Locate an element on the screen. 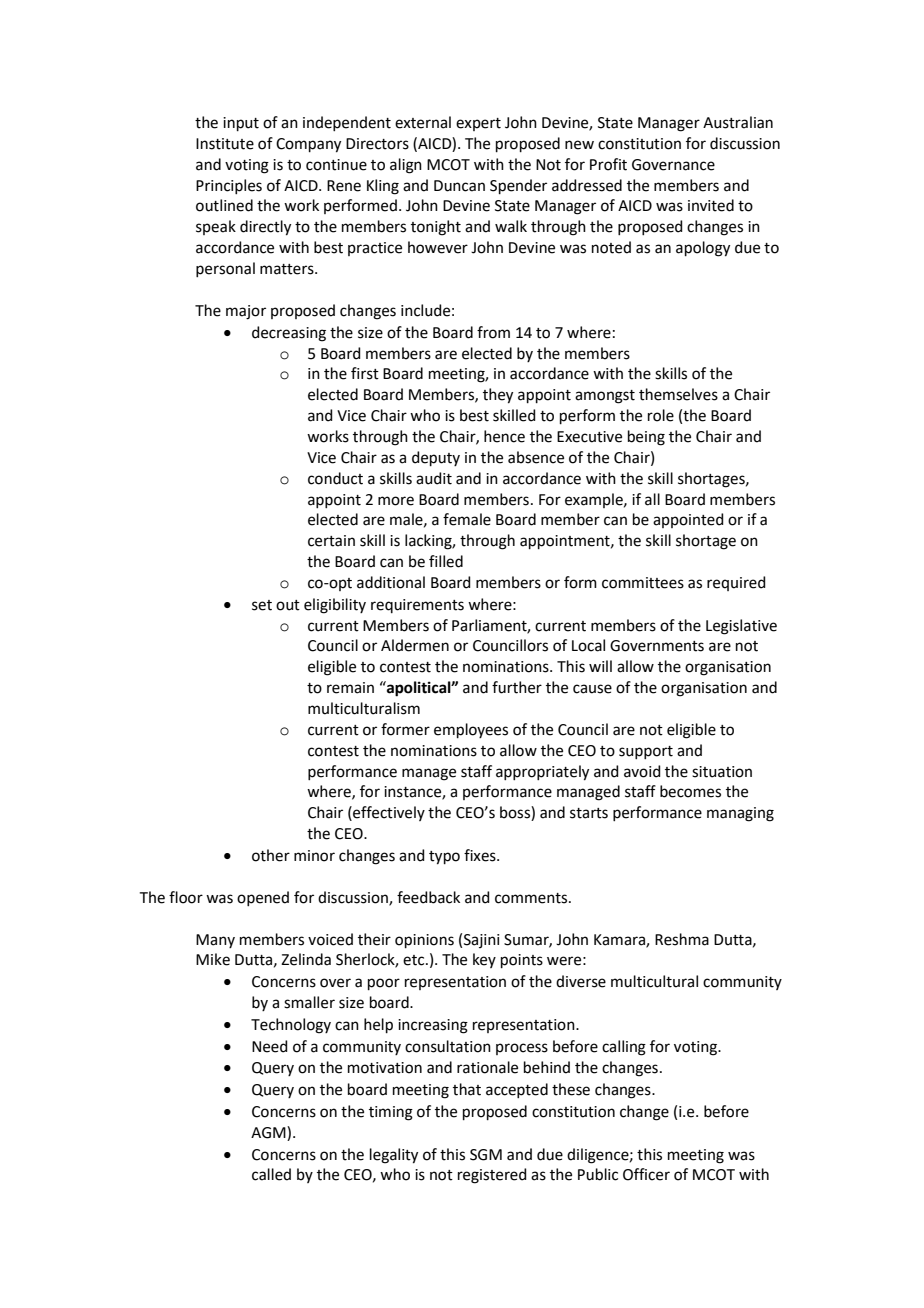 This screenshot has height=1308, width=924. Legislative is located at coordinates (741, 627).
